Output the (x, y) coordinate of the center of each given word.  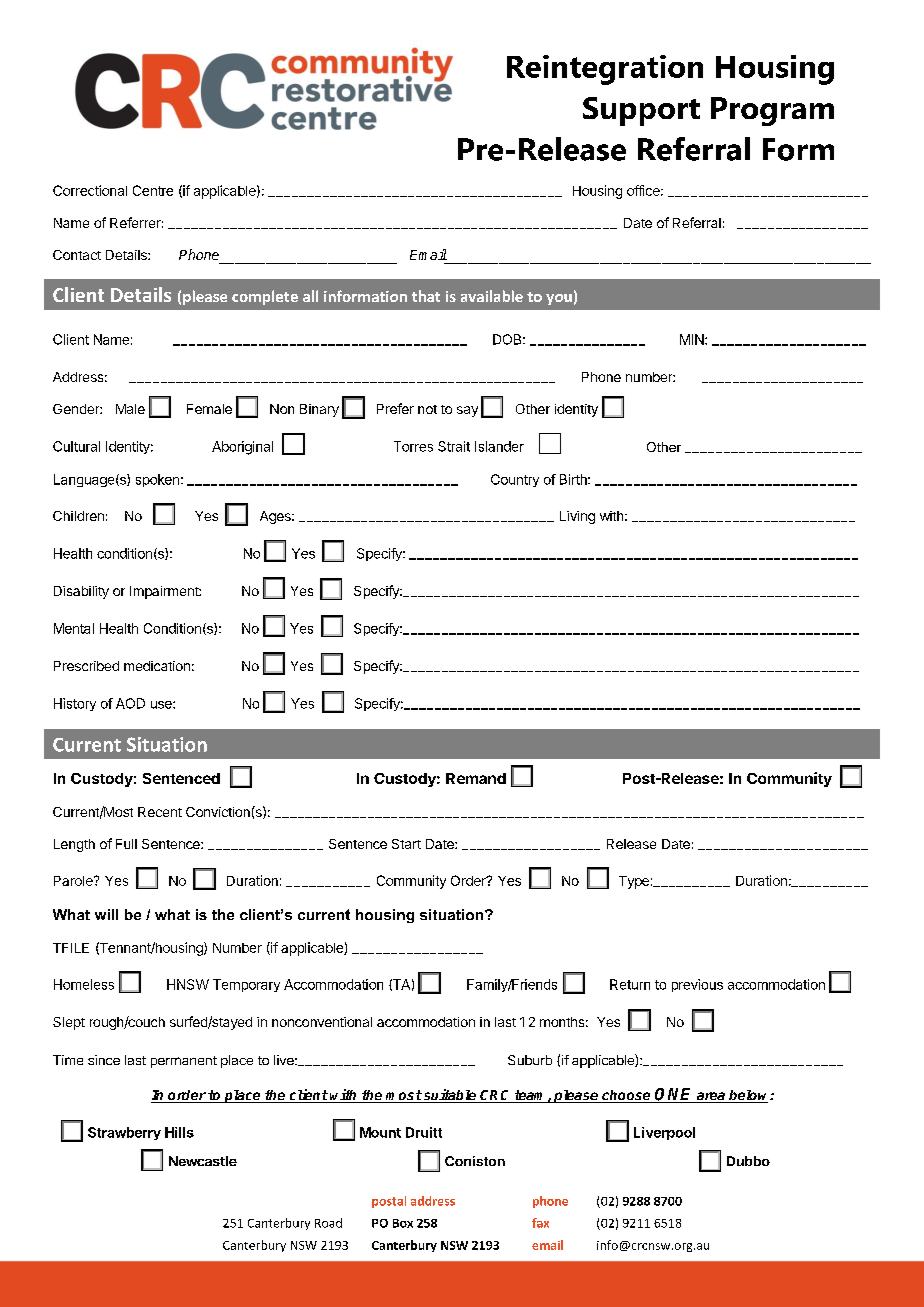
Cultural (76, 446)
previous (697, 985)
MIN (693, 339)
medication (157, 666)
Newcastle (203, 1161)
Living (577, 517)
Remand (476, 778)
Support (641, 111)
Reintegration (605, 70)
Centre (153, 190)
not (427, 409)
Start (406, 844)
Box (403, 1223)
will (106, 914)
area (711, 1097)
